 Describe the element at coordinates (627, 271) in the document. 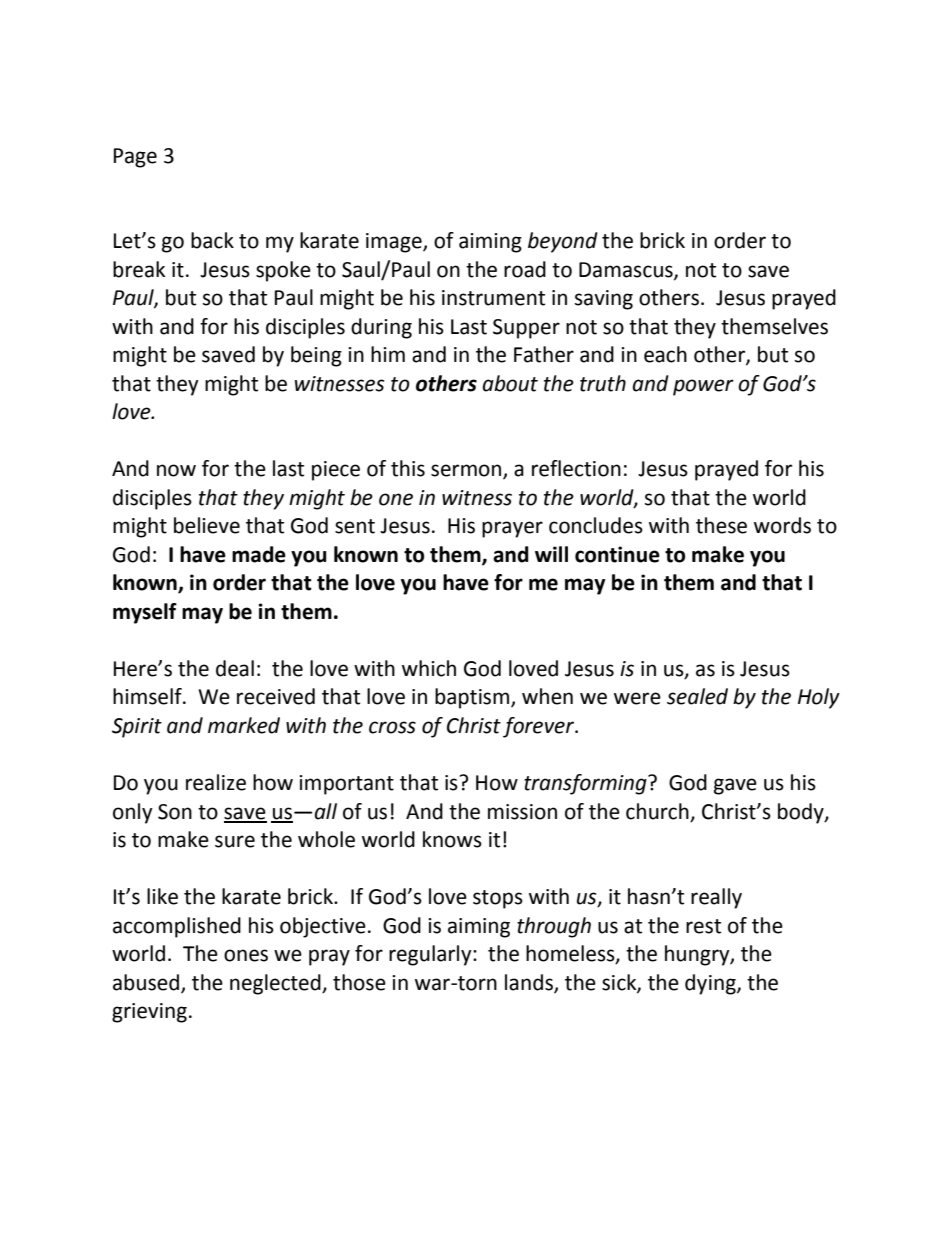

I see `Damascus` at that location.
